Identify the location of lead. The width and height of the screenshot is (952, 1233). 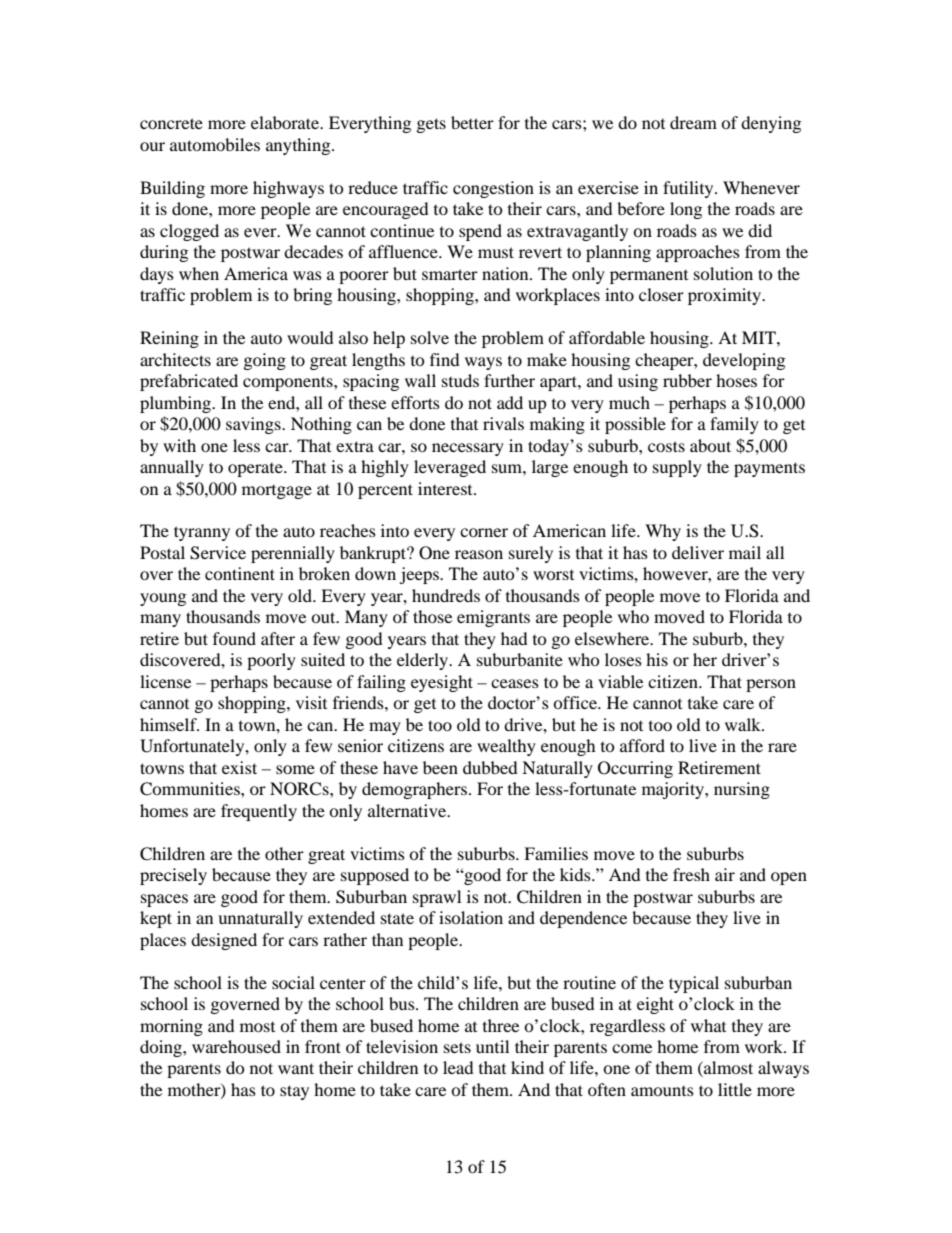
(458, 1067).
